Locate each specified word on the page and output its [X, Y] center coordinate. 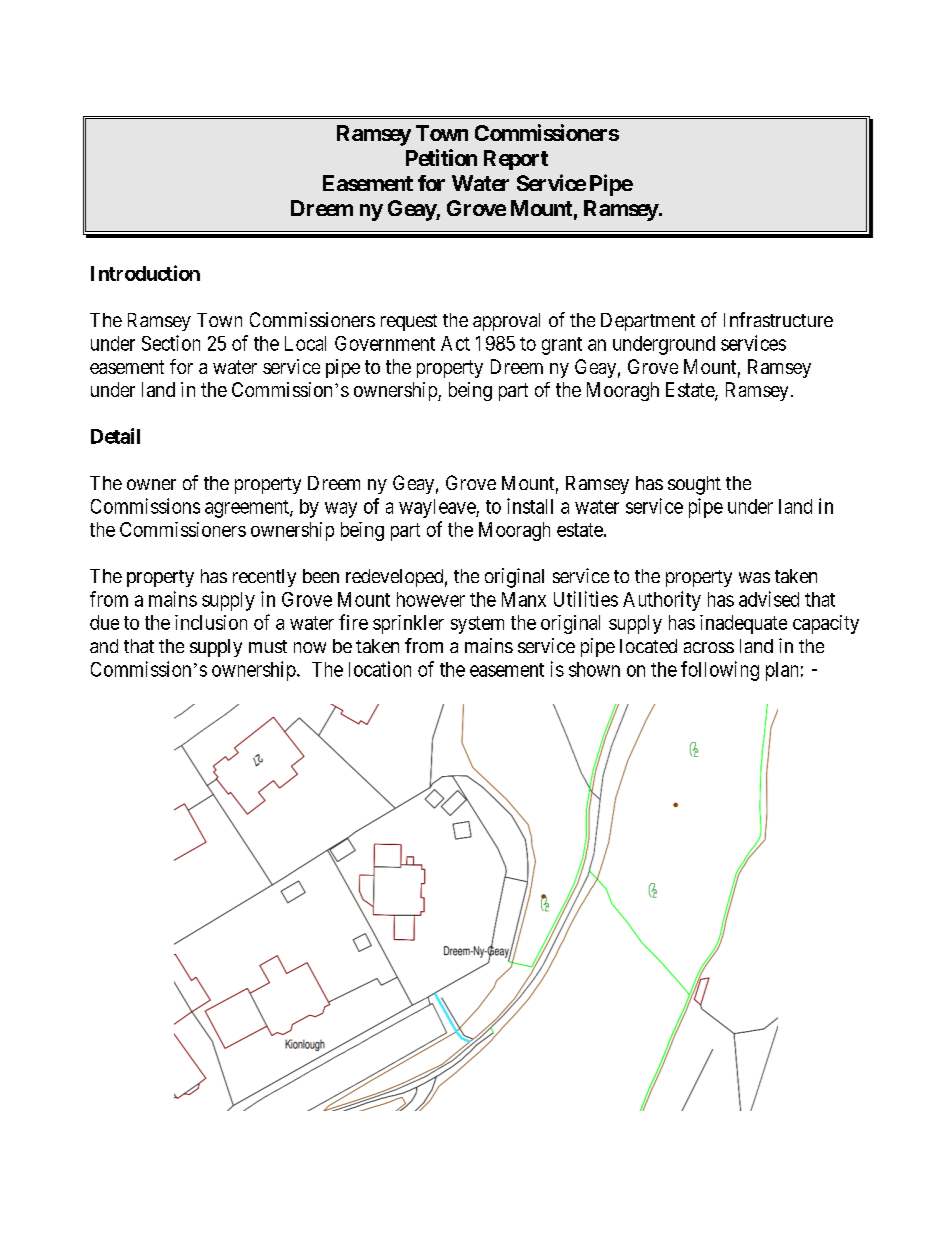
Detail [115, 436]
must [268, 646]
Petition [441, 157]
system [477, 625]
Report [516, 160]
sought [694, 485]
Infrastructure [778, 319]
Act [455, 343]
